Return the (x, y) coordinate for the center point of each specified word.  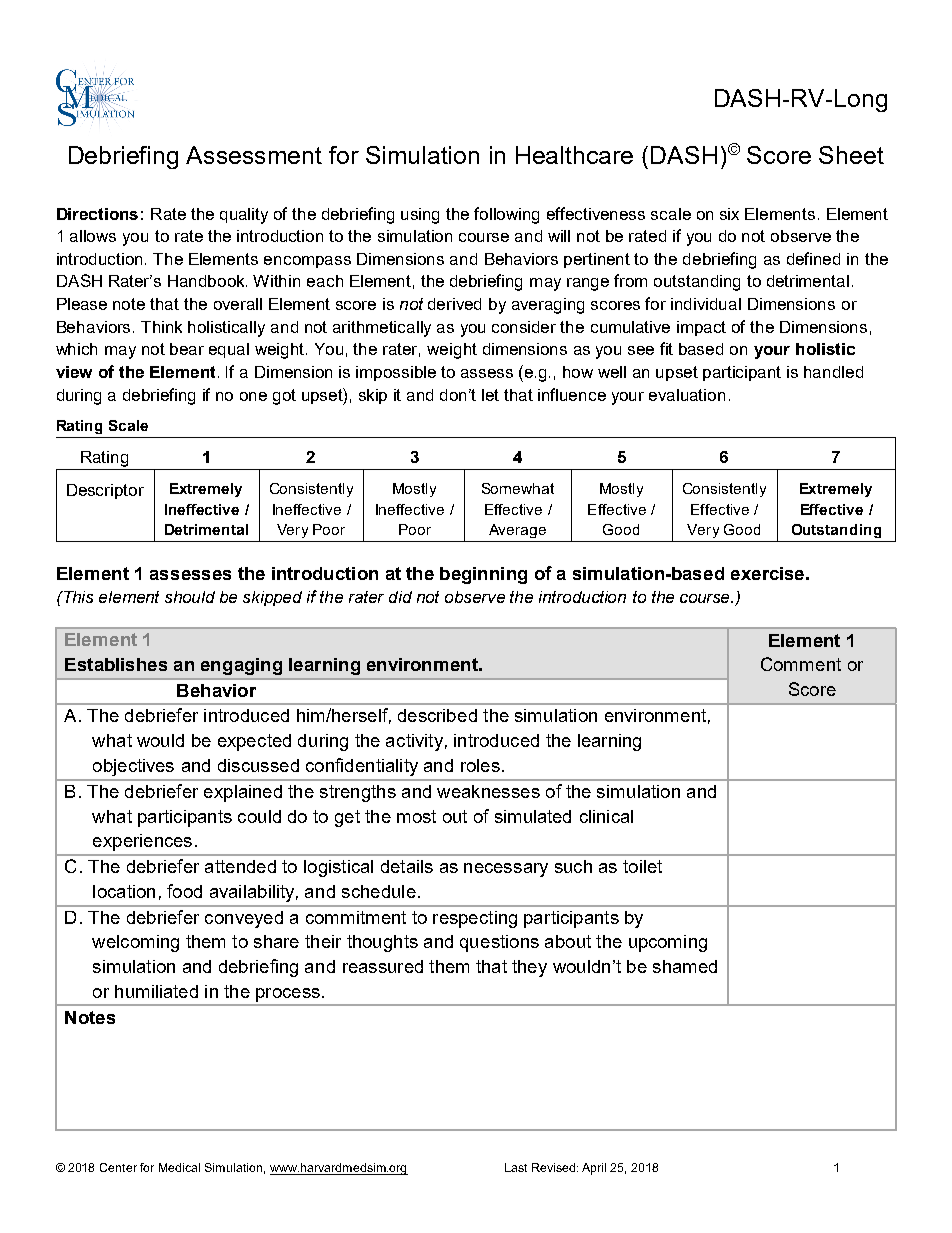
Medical (179, 1167)
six (729, 214)
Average (517, 531)
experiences (142, 842)
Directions (97, 214)
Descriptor (105, 491)
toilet (642, 866)
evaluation (687, 395)
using (420, 216)
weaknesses (488, 791)
